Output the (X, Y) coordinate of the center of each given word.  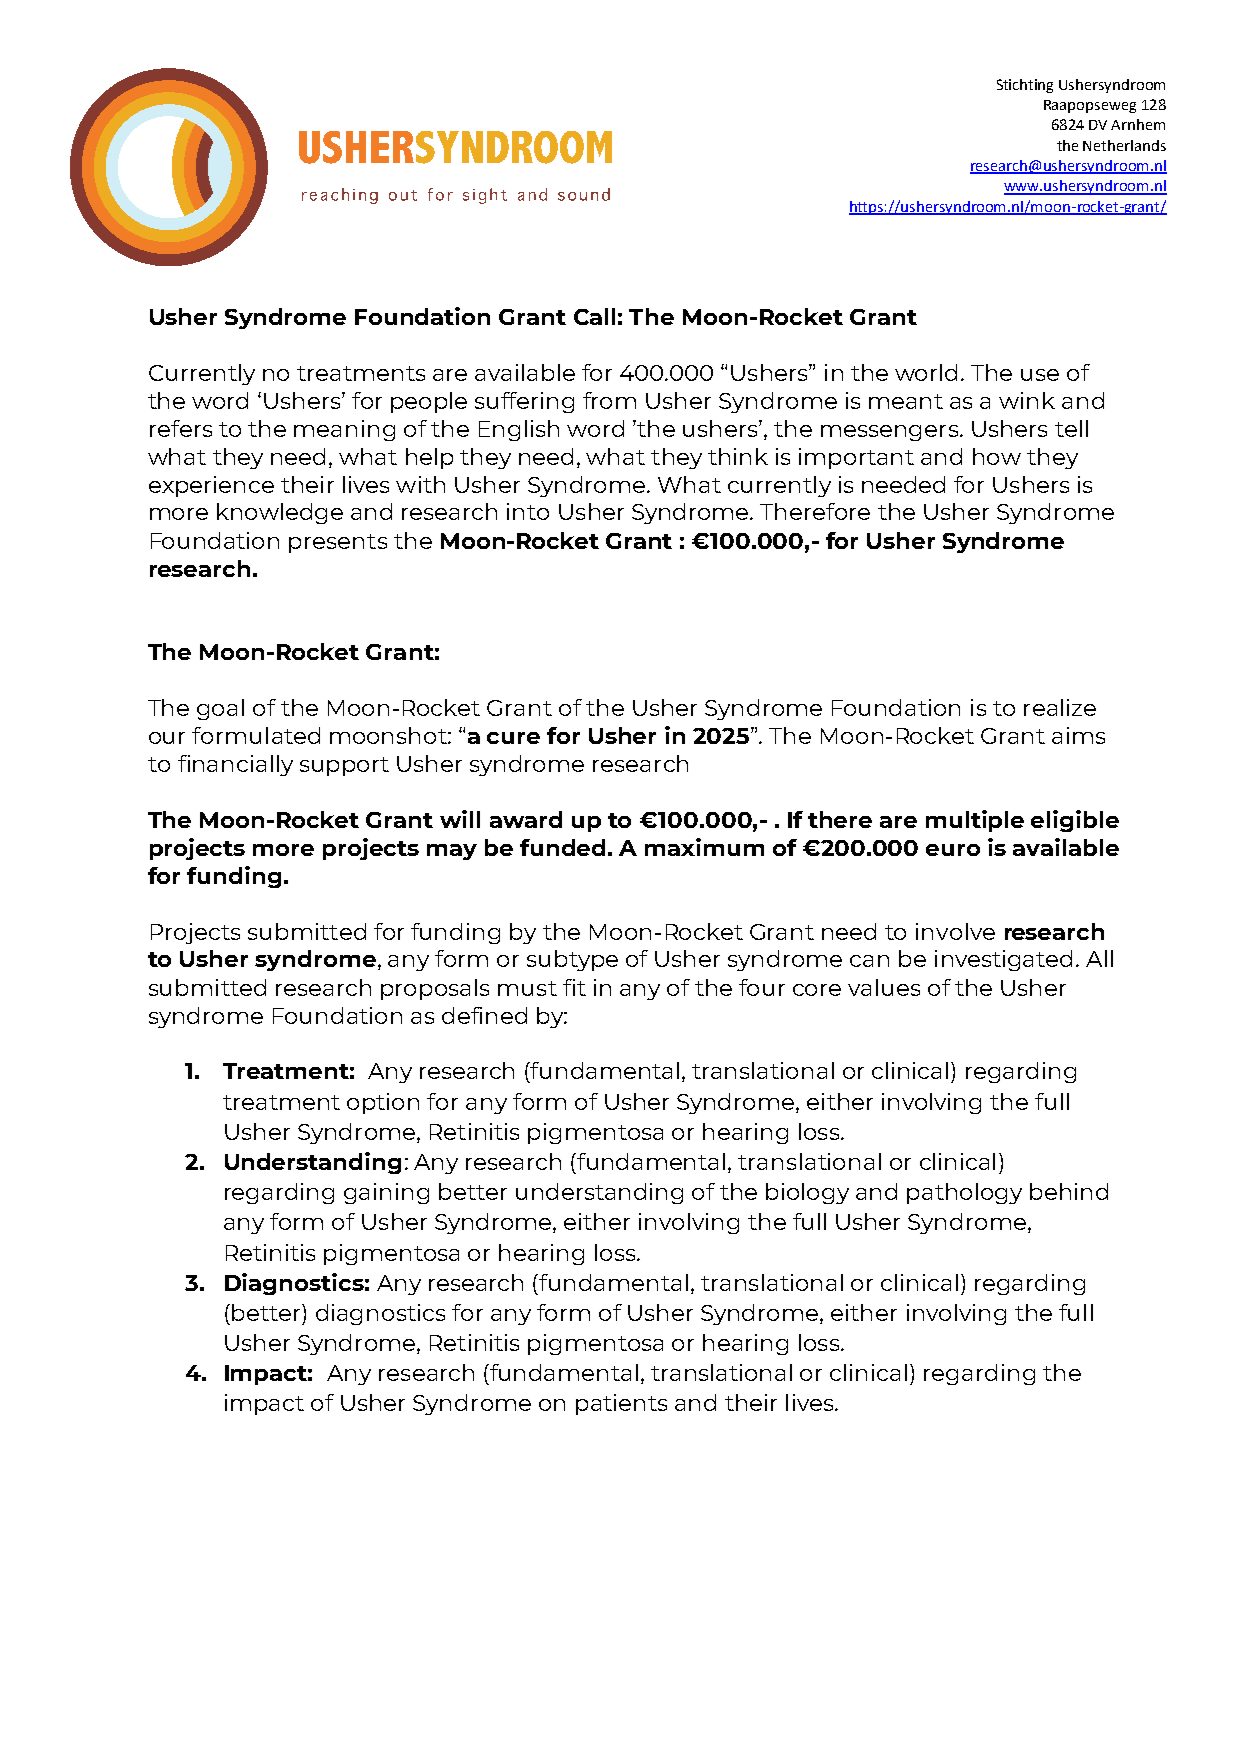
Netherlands (1124, 145)
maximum (704, 847)
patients (621, 1404)
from (609, 400)
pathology (964, 1193)
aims (1078, 735)
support (344, 766)
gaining (386, 1193)
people (429, 402)
